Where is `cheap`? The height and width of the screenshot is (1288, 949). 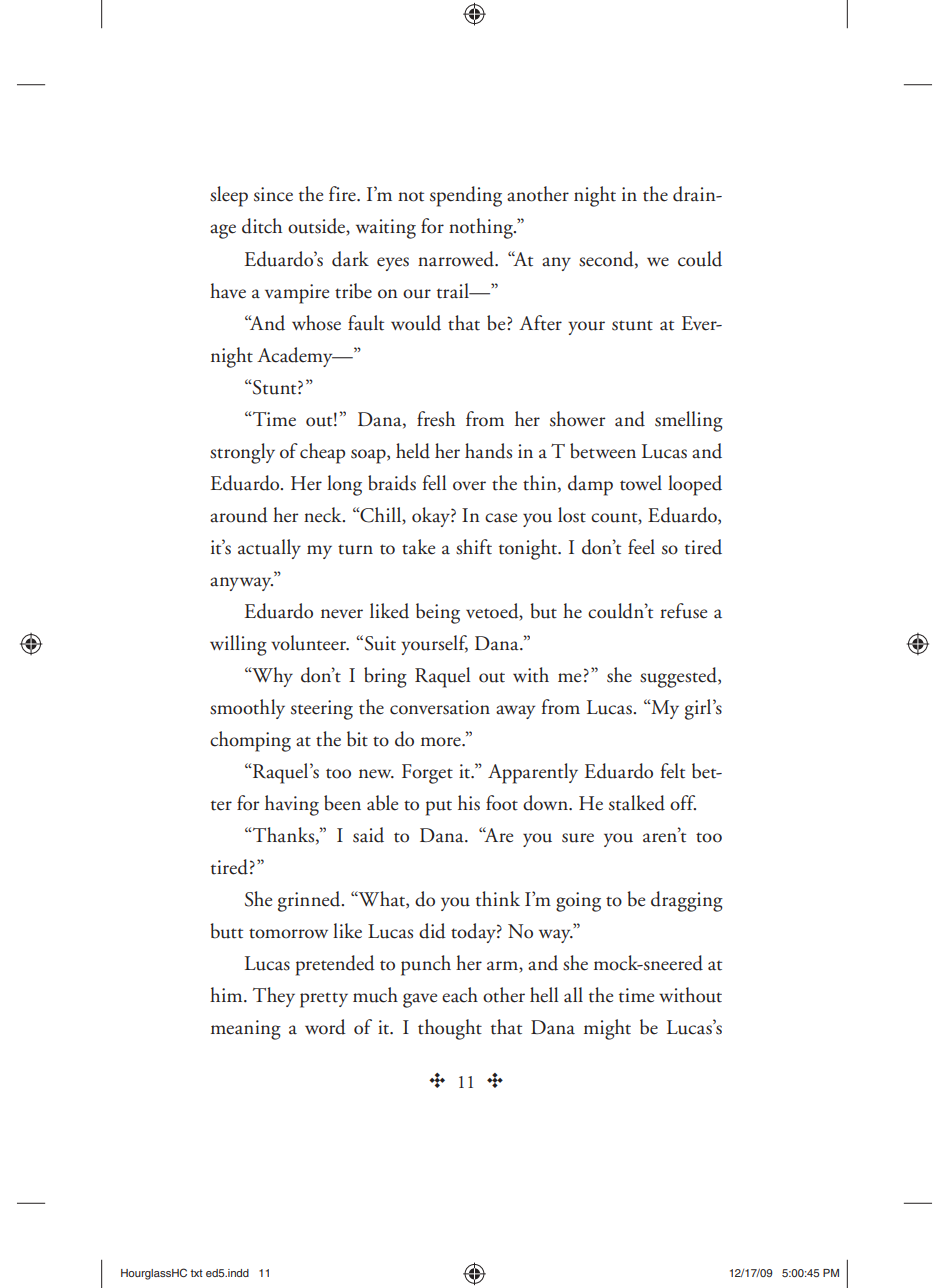
cheap is located at coordinates (322, 453).
